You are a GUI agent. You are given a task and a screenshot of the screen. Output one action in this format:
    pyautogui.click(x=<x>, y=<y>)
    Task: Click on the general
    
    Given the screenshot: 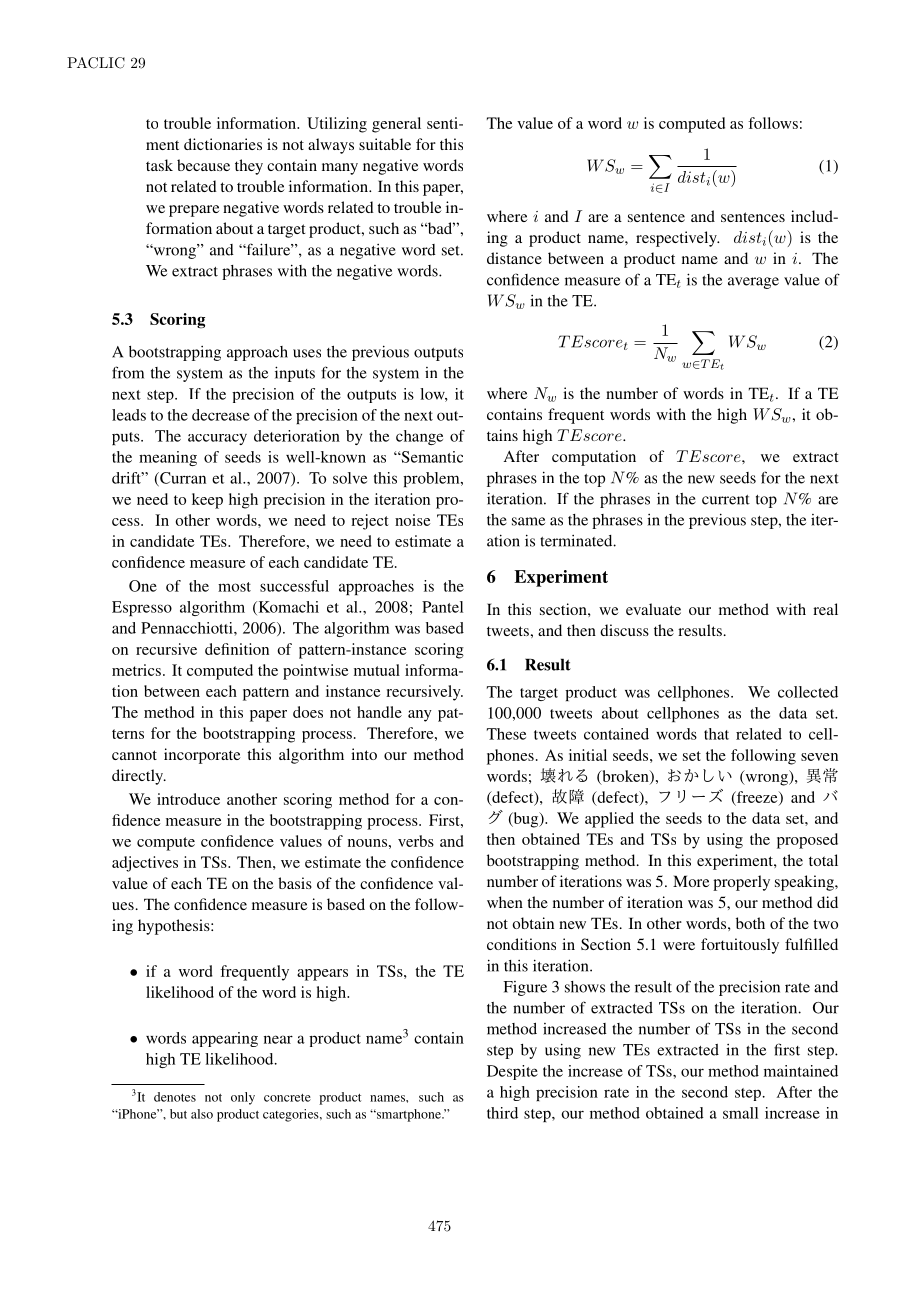 What is the action you would take?
    pyautogui.click(x=396, y=125)
